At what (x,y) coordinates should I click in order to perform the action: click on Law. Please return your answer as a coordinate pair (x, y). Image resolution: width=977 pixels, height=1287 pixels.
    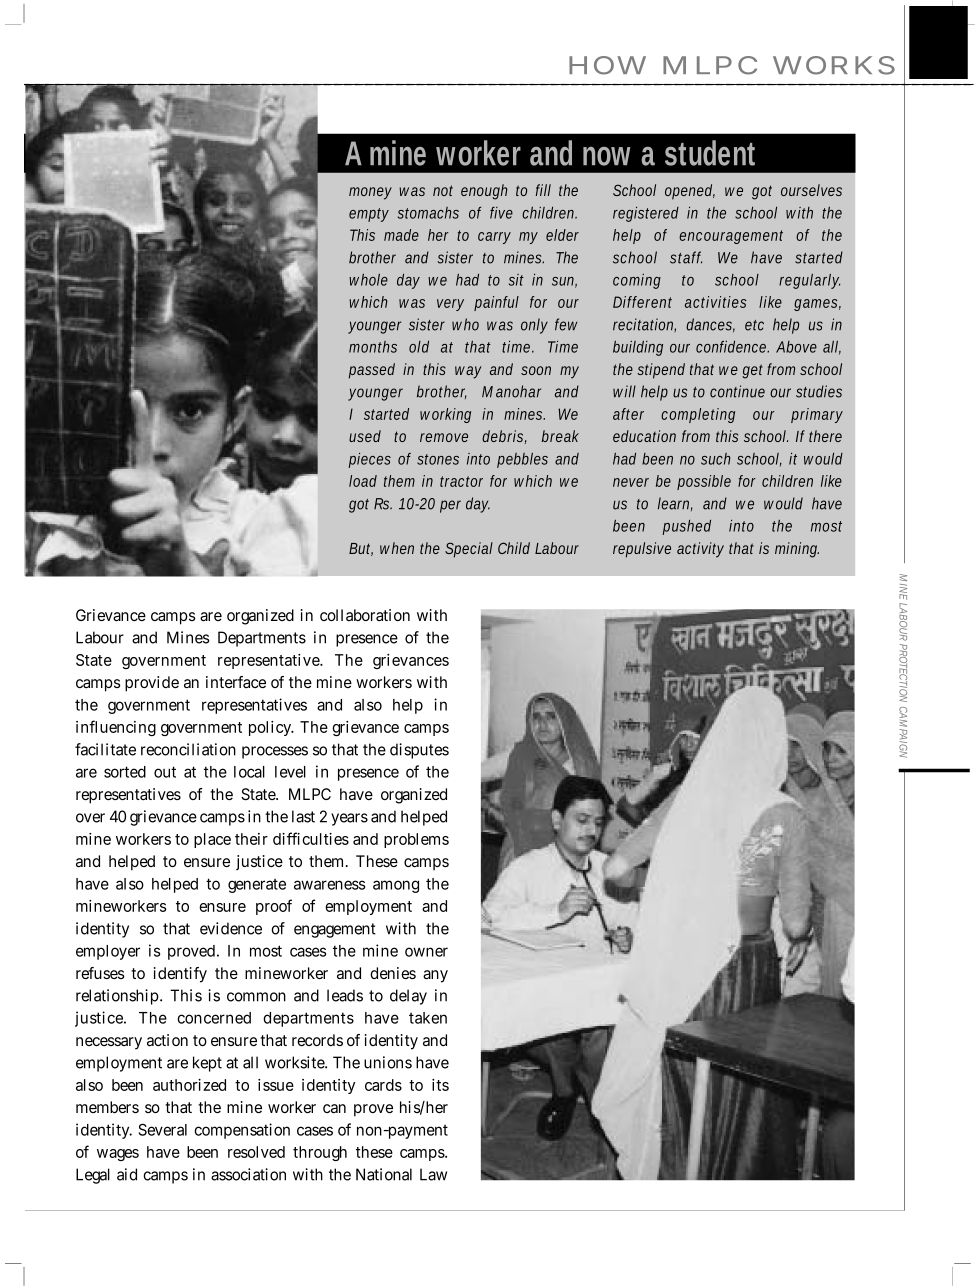
    Looking at the image, I should click on (433, 1174).
